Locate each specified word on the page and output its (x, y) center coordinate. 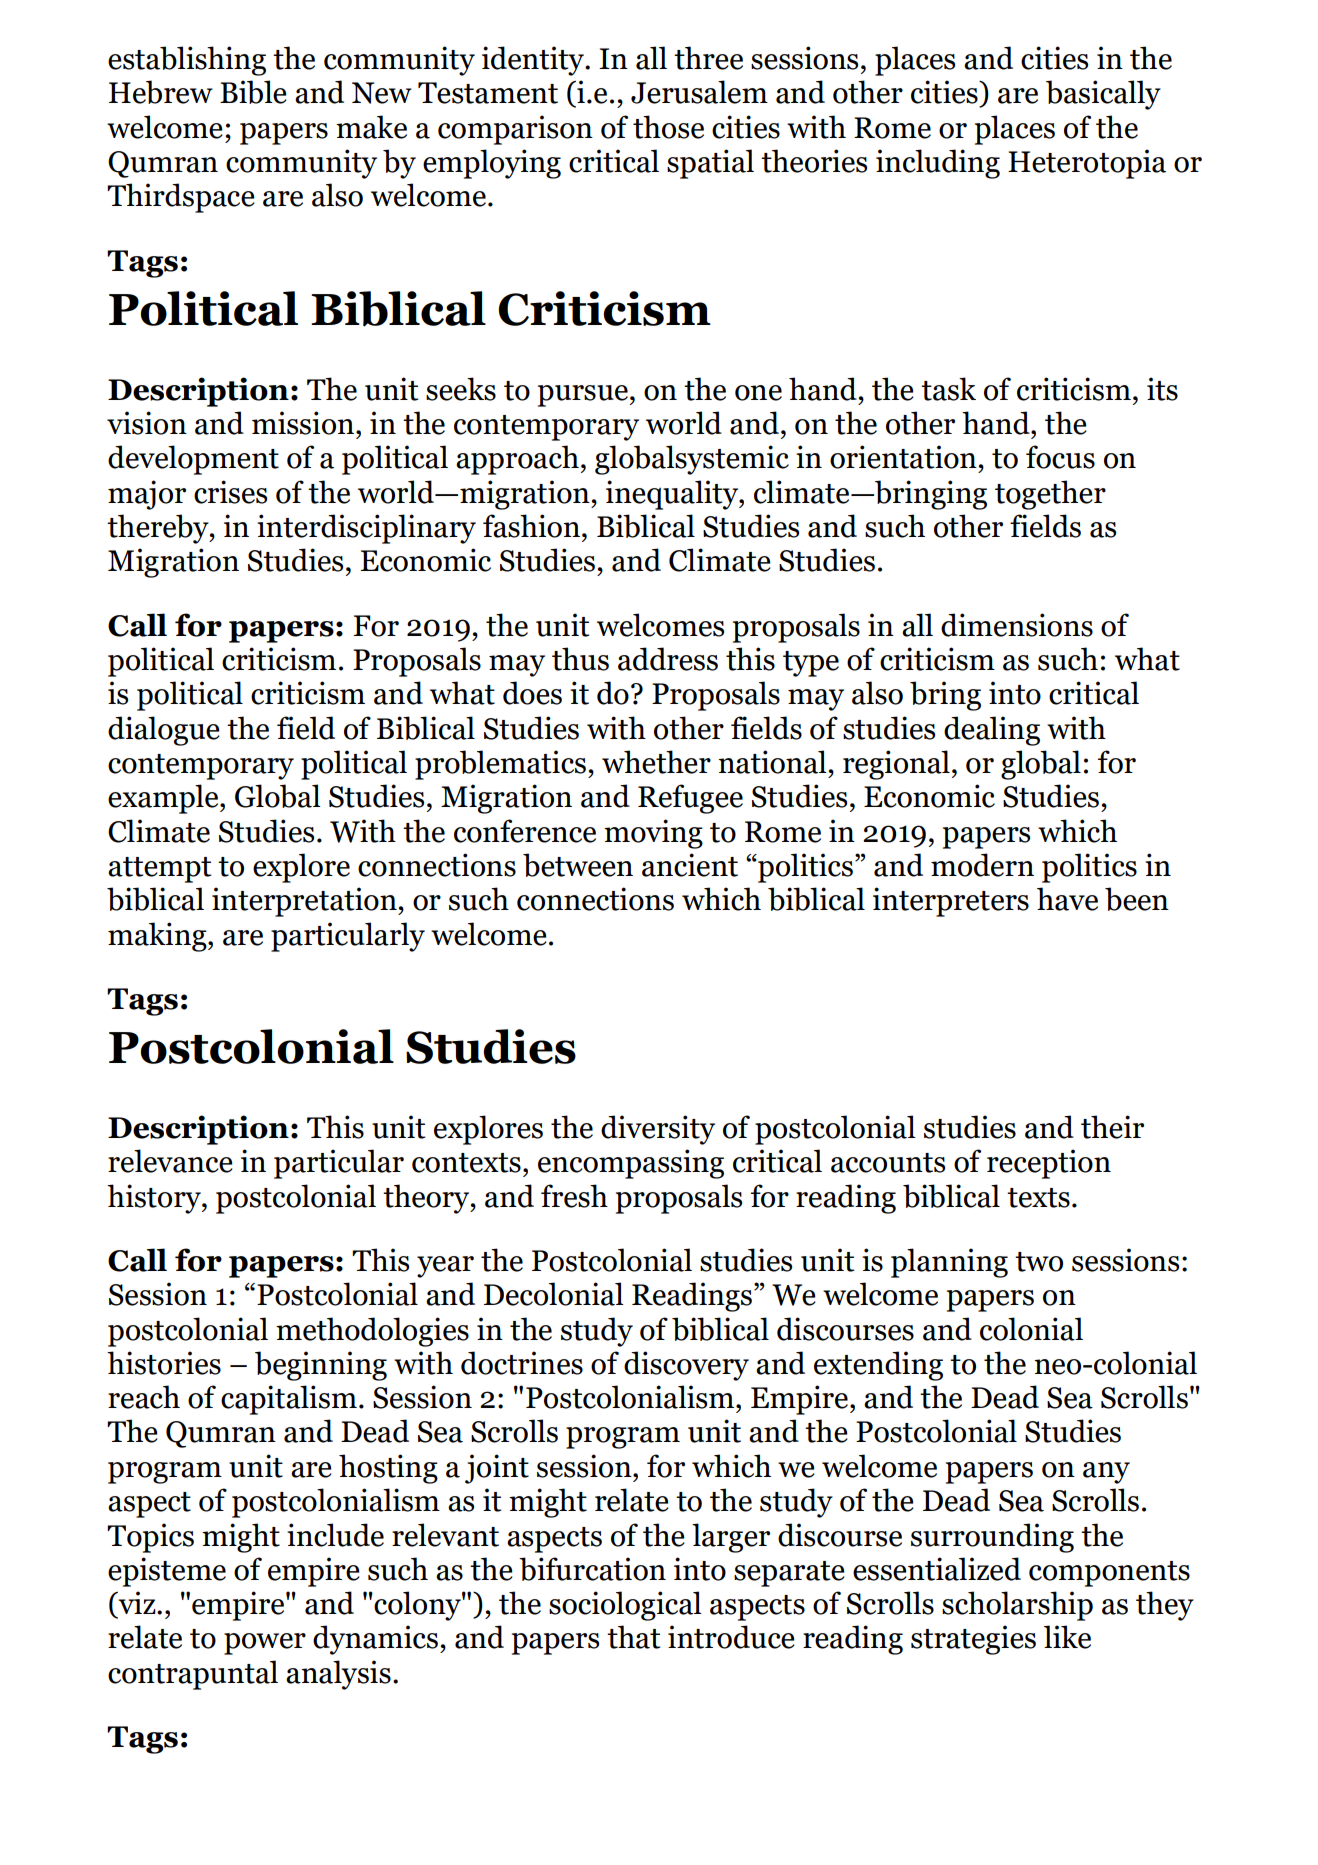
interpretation (305, 902)
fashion (531, 526)
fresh (574, 1196)
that (634, 1637)
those (668, 127)
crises (230, 492)
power (265, 1644)
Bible (253, 92)
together (1050, 495)
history (155, 1199)
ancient (690, 865)
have (1067, 899)
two (1039, 1262)
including (938, 164)
